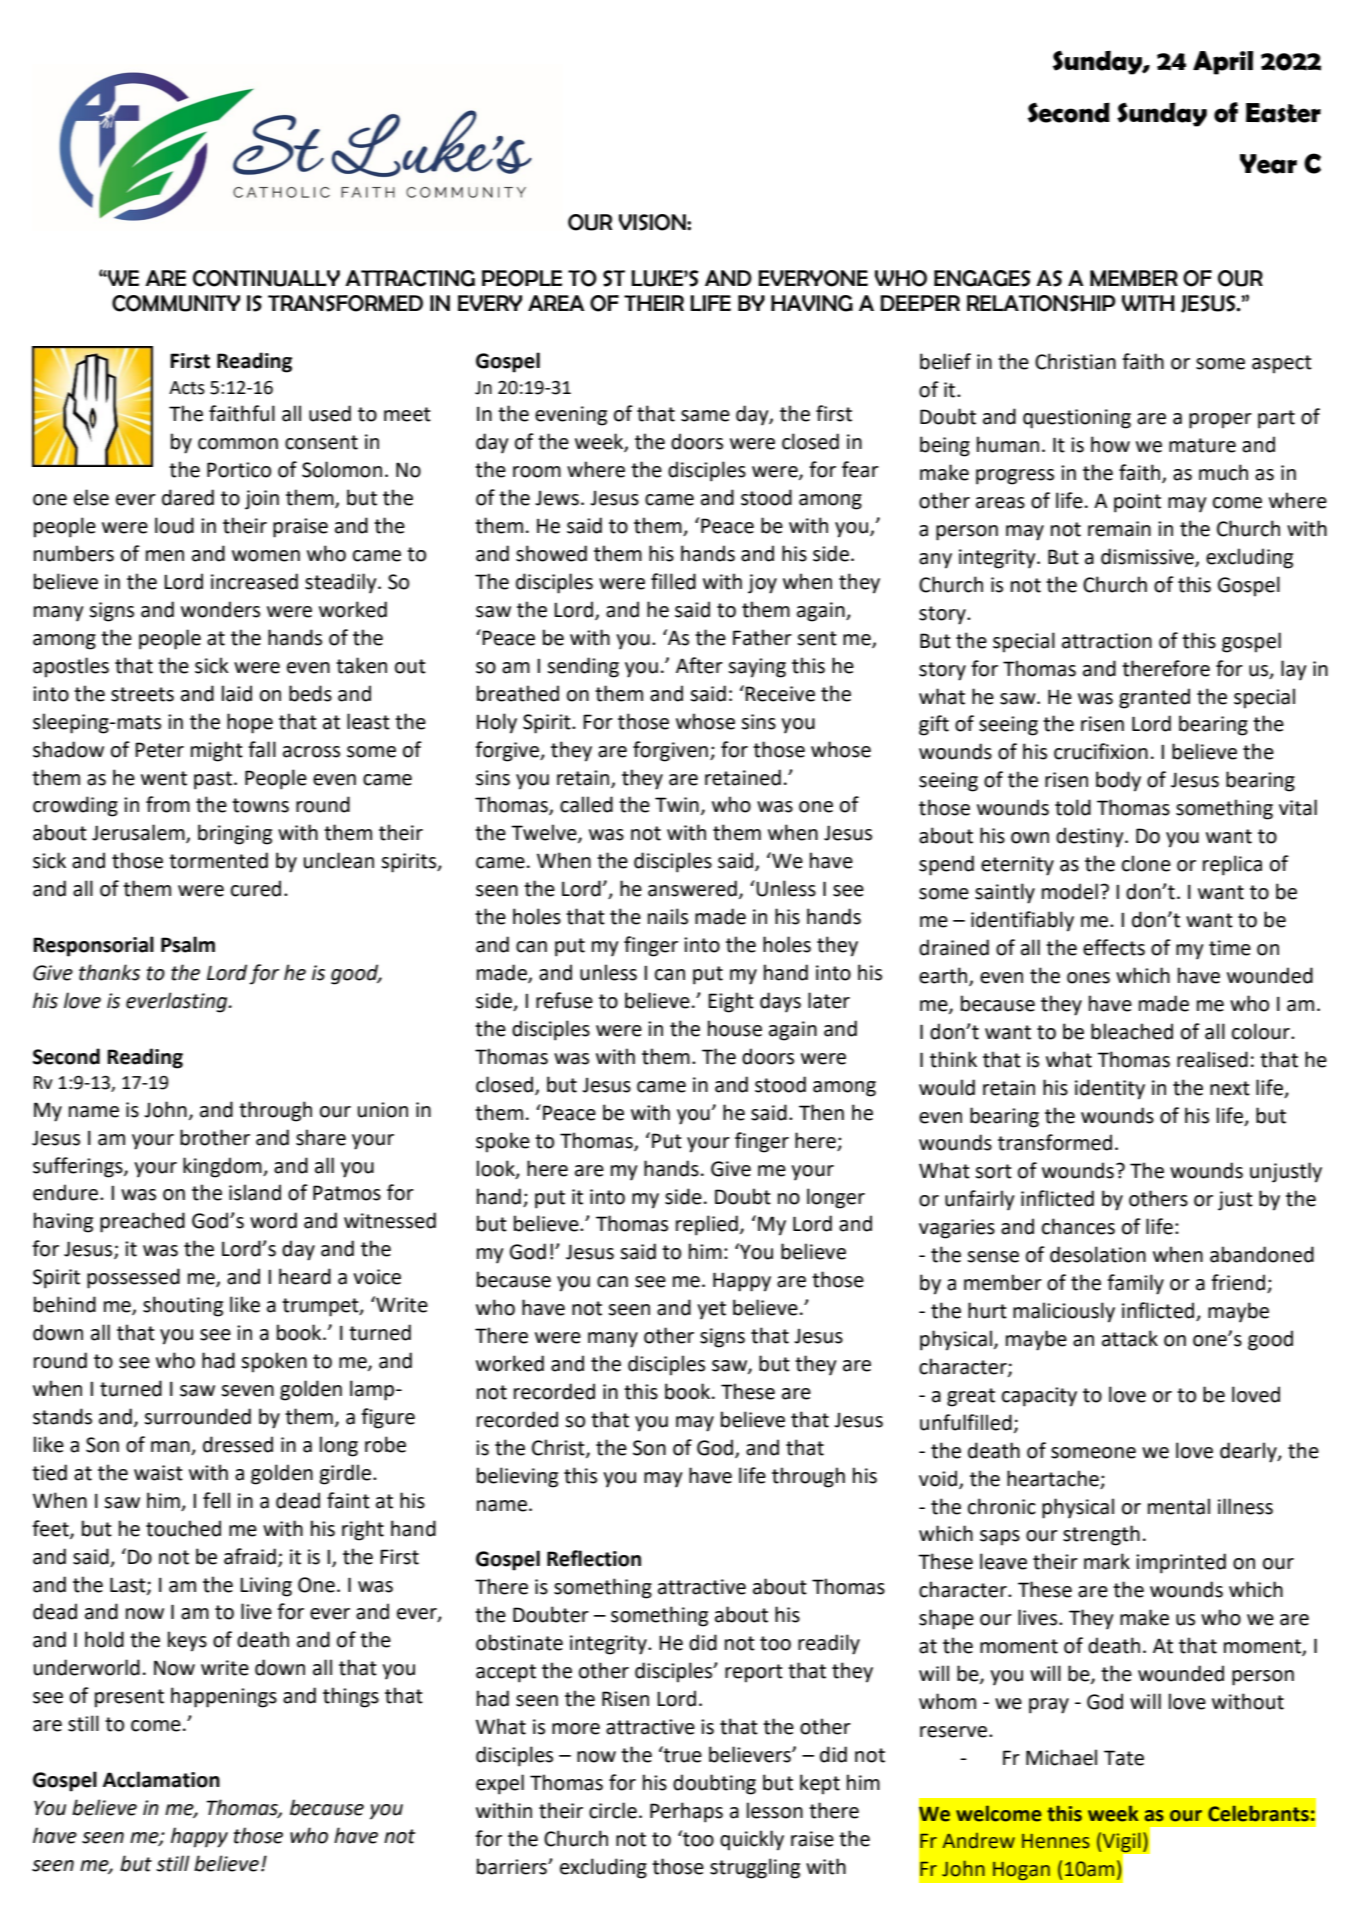 The height and width of the screenshot is (1926, 1362). What do you see at coordinates (762, 584) in the screenshot?
I see `joy` at bounding box center [762, 584].
